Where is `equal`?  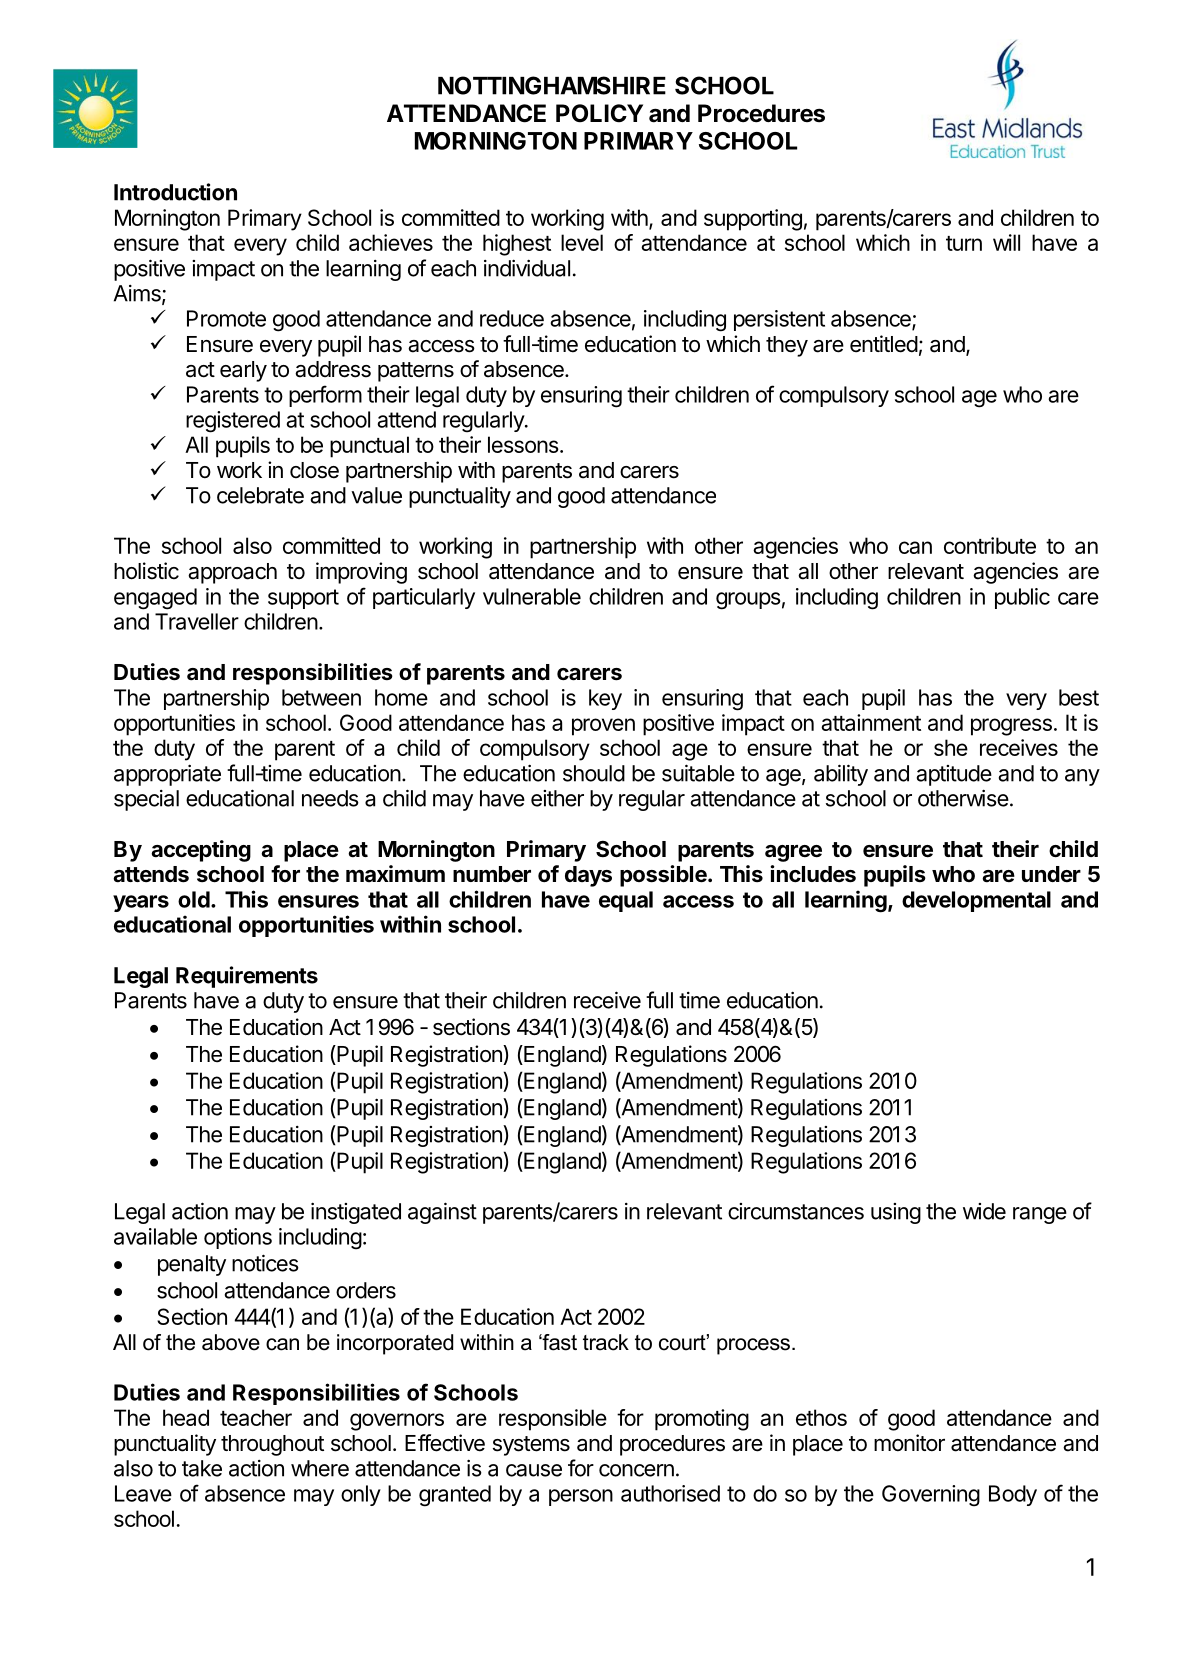 equal is located at coordinates (626, 901).
